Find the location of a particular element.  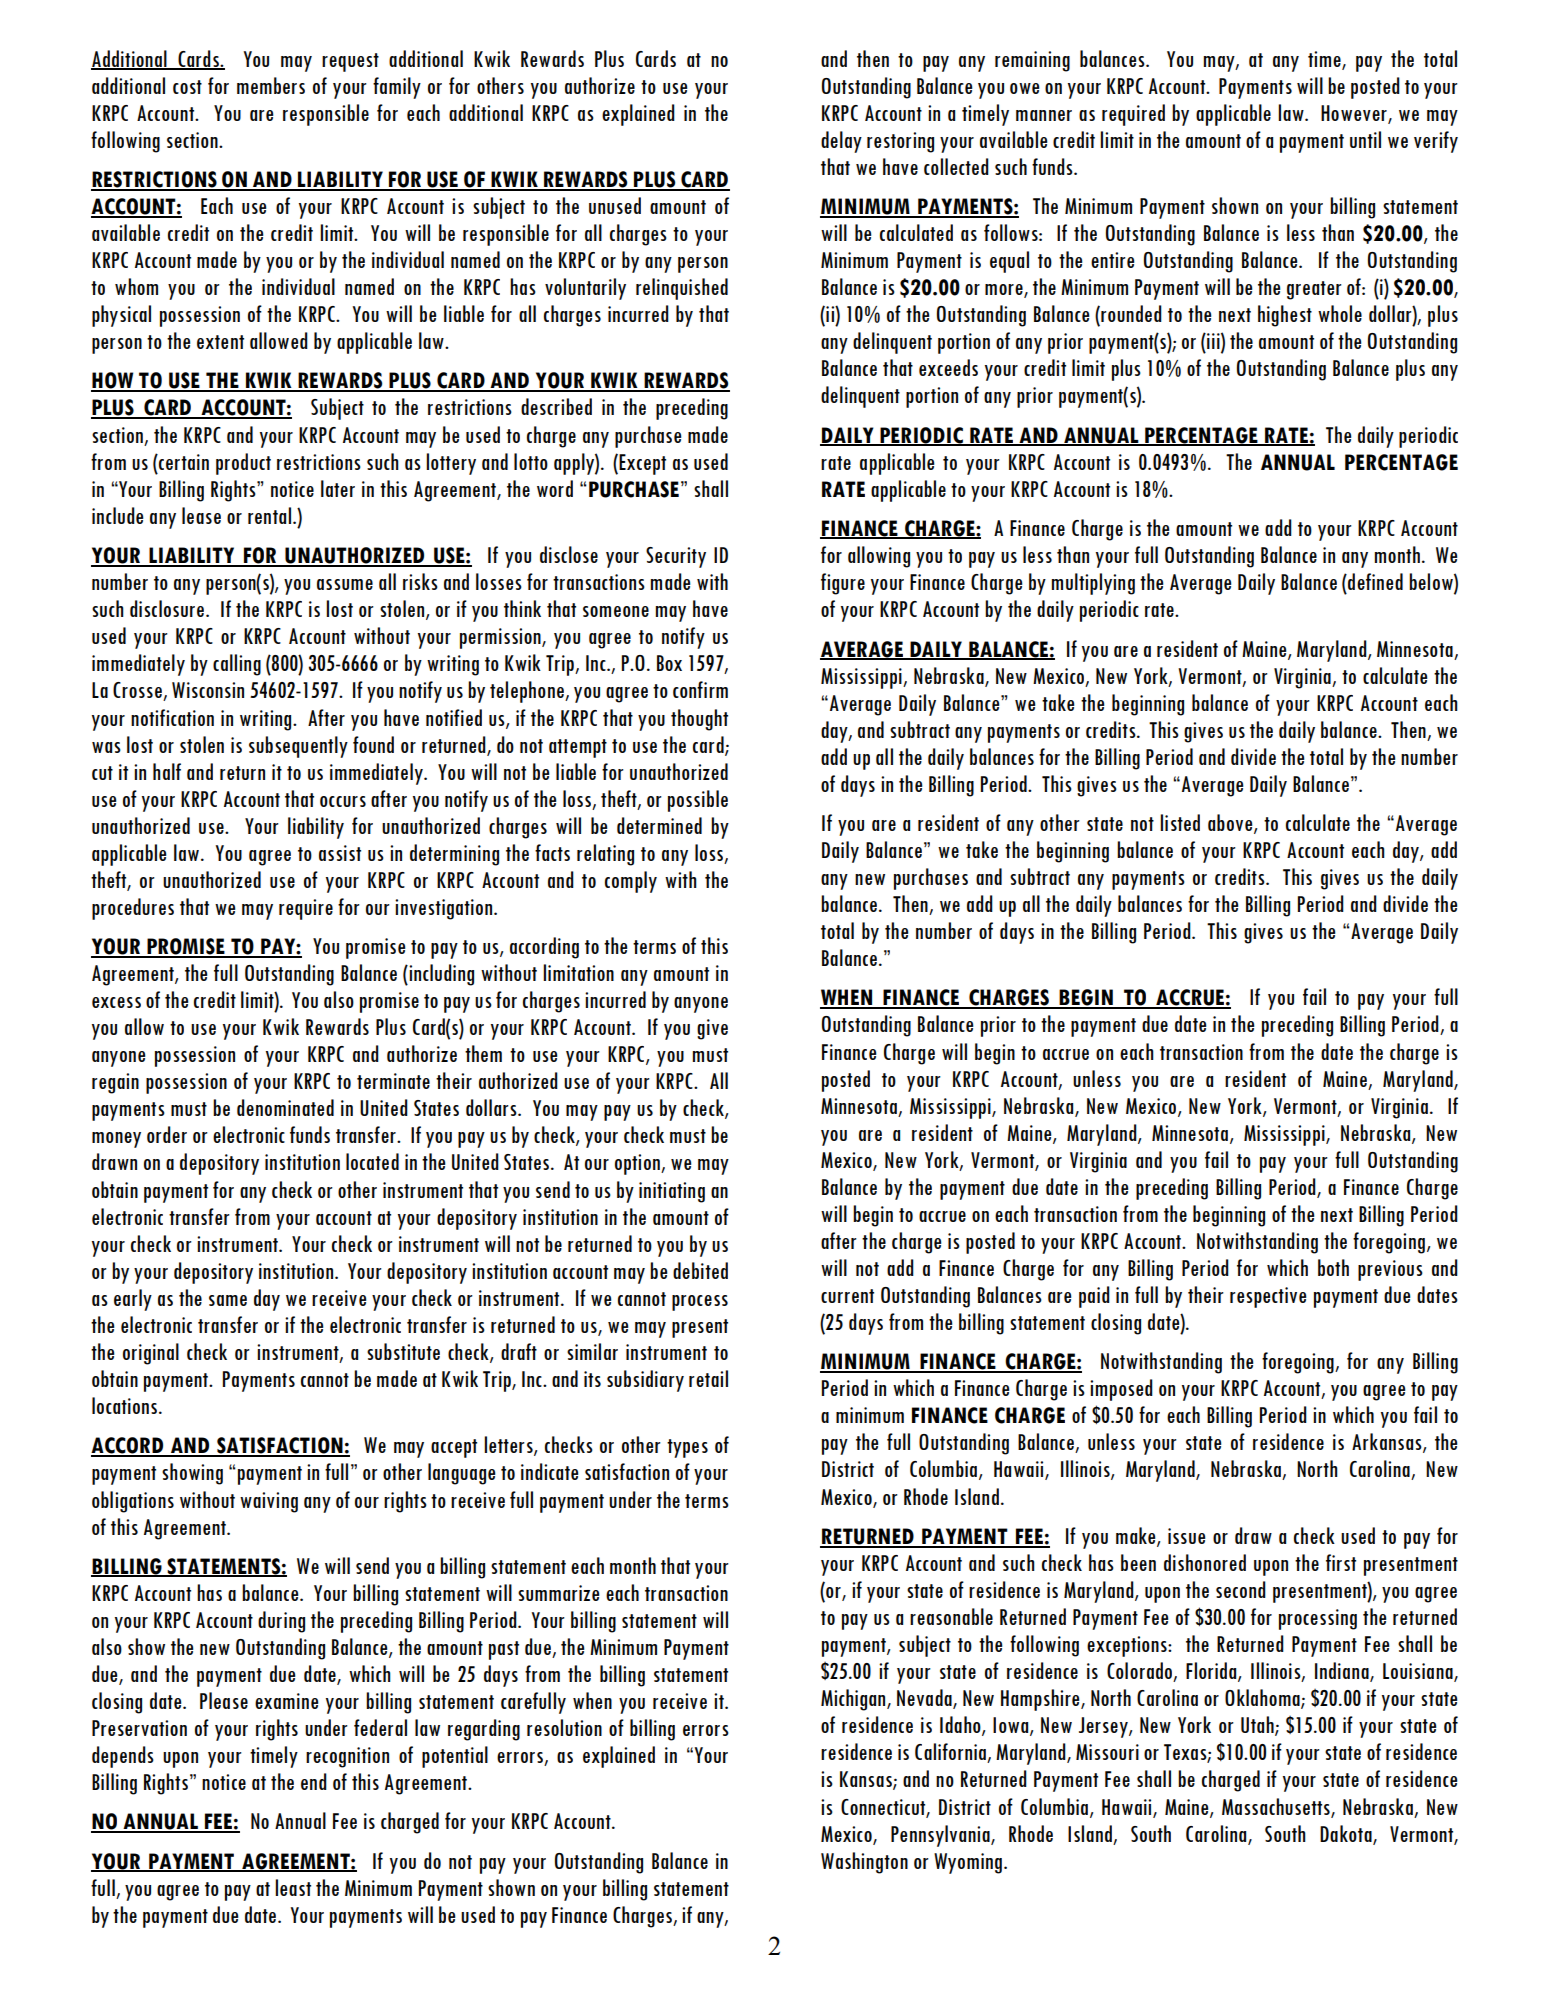

least is located at coordinates (293, 1887).
